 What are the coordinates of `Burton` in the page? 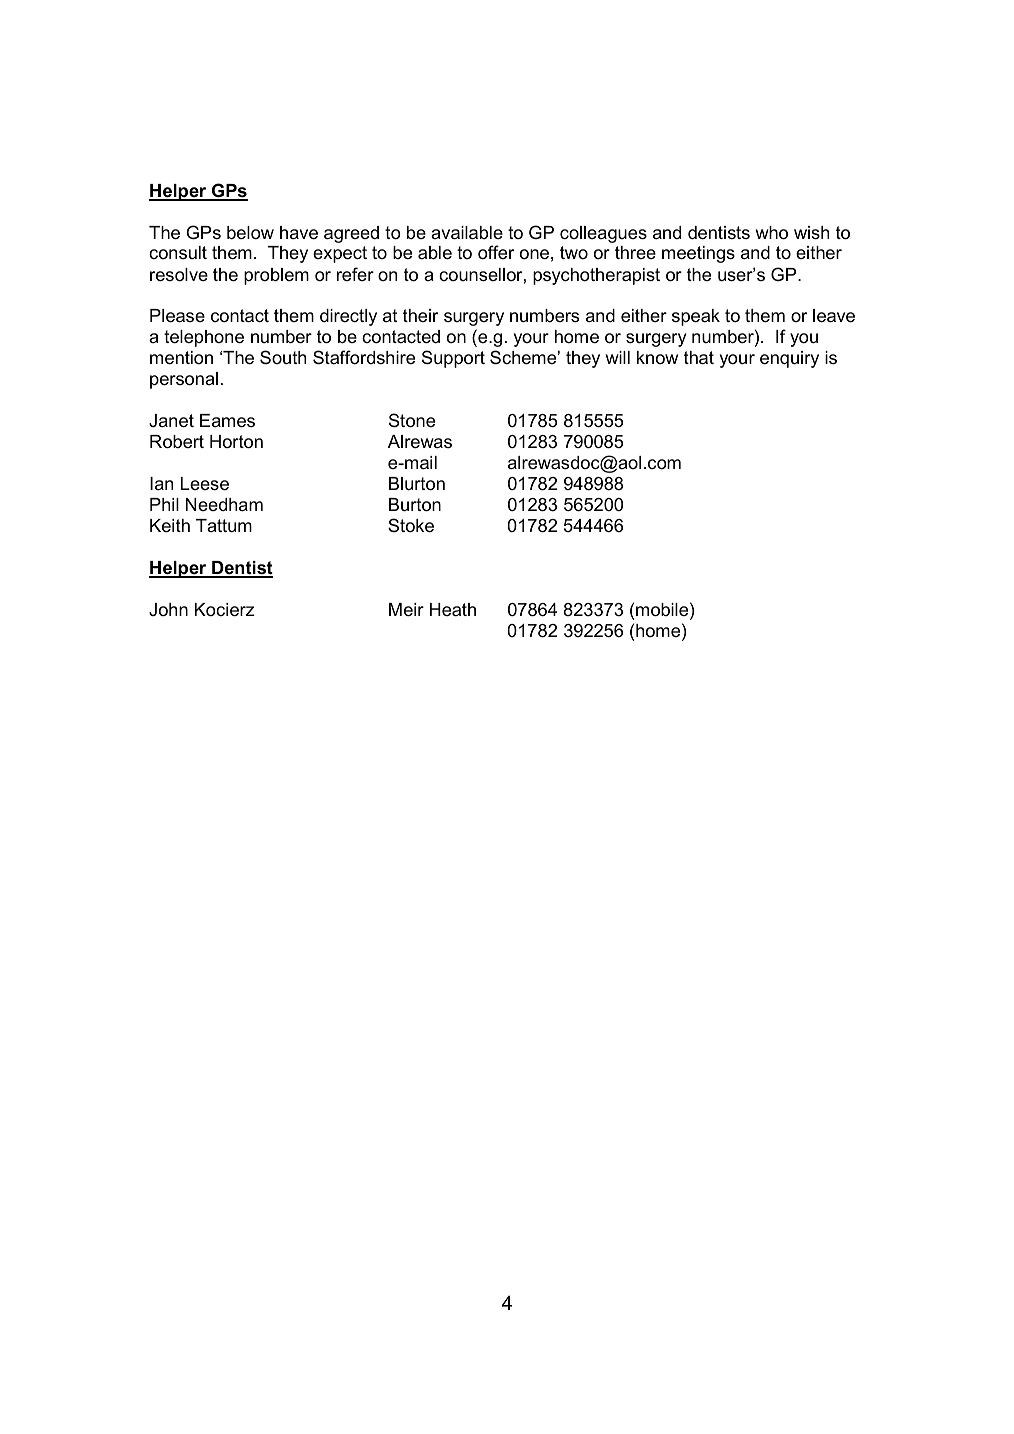 It's located at (415, 505).
